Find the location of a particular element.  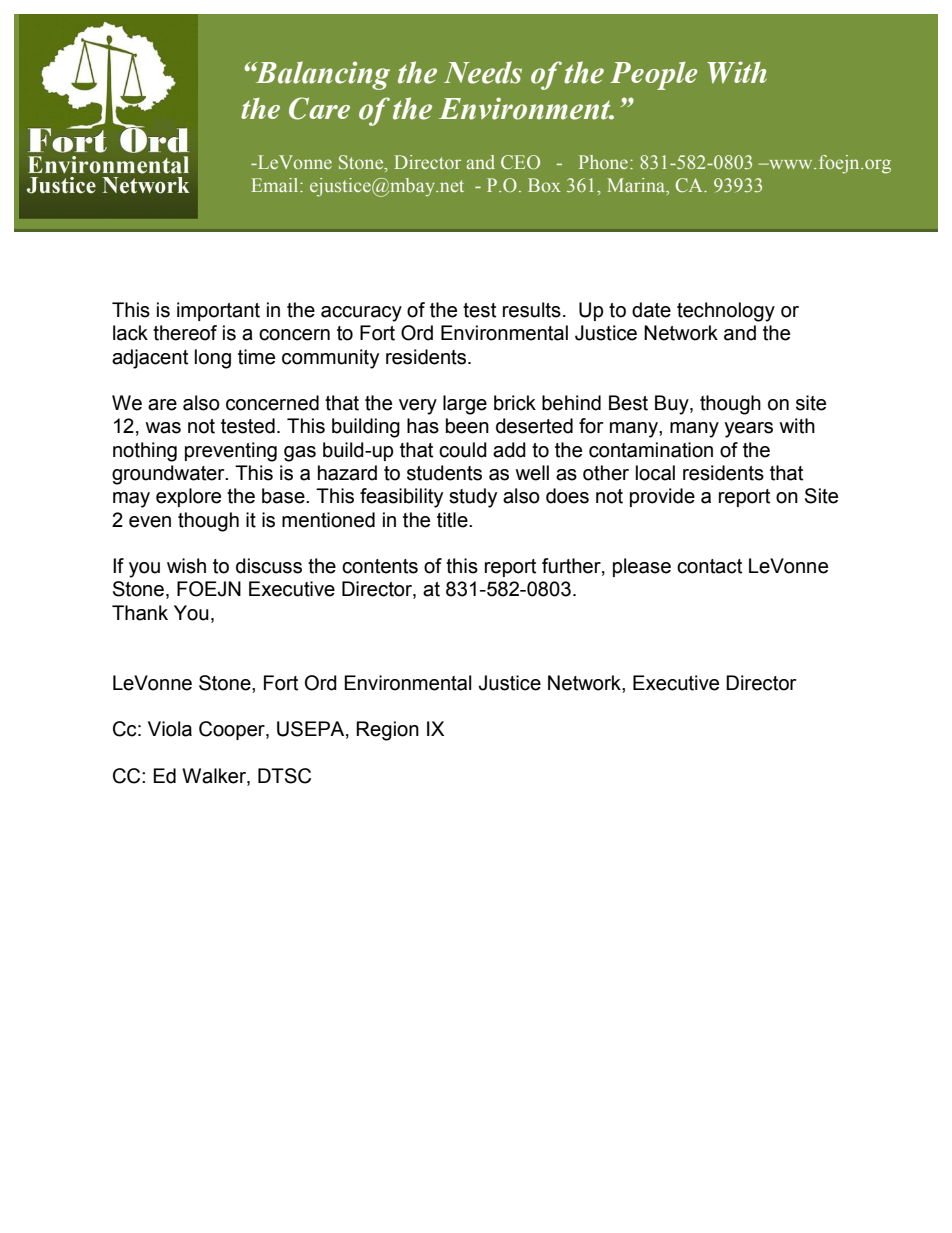

date is located at coordinates (651, 310).
